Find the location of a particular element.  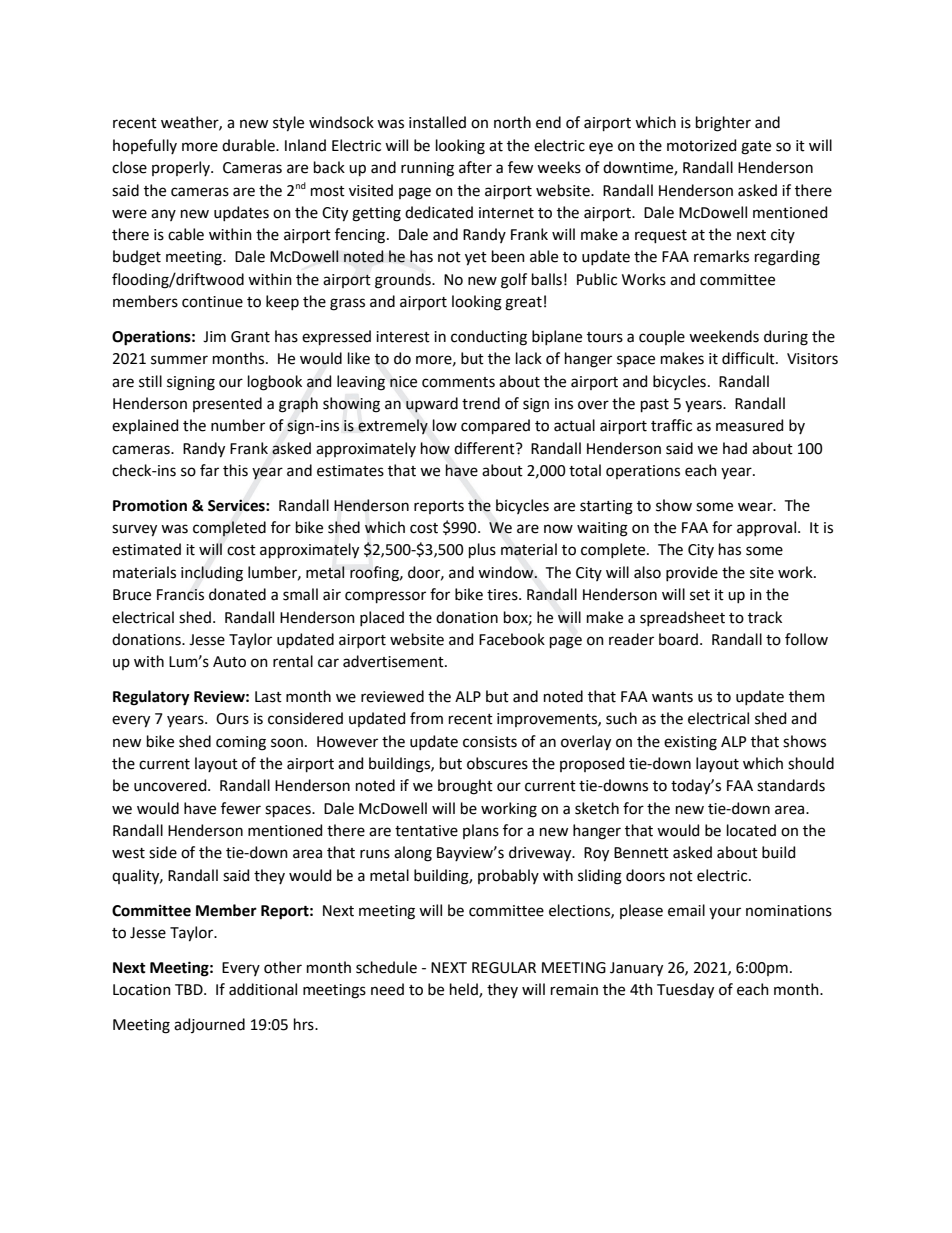

after is located at coordinates (475, 167).
